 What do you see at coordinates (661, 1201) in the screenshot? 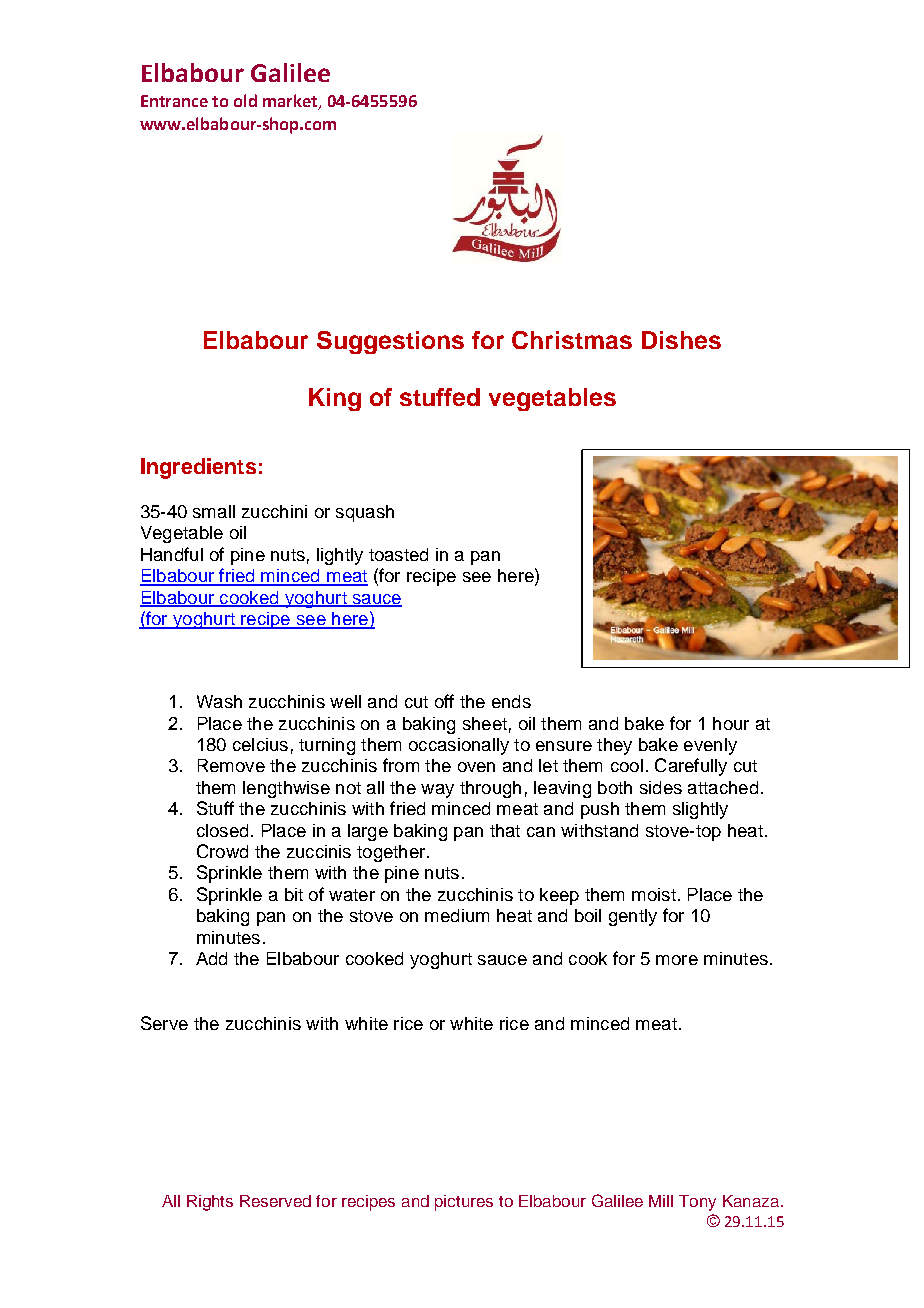
I see `Mill` at bounding box center [661, 1201].
